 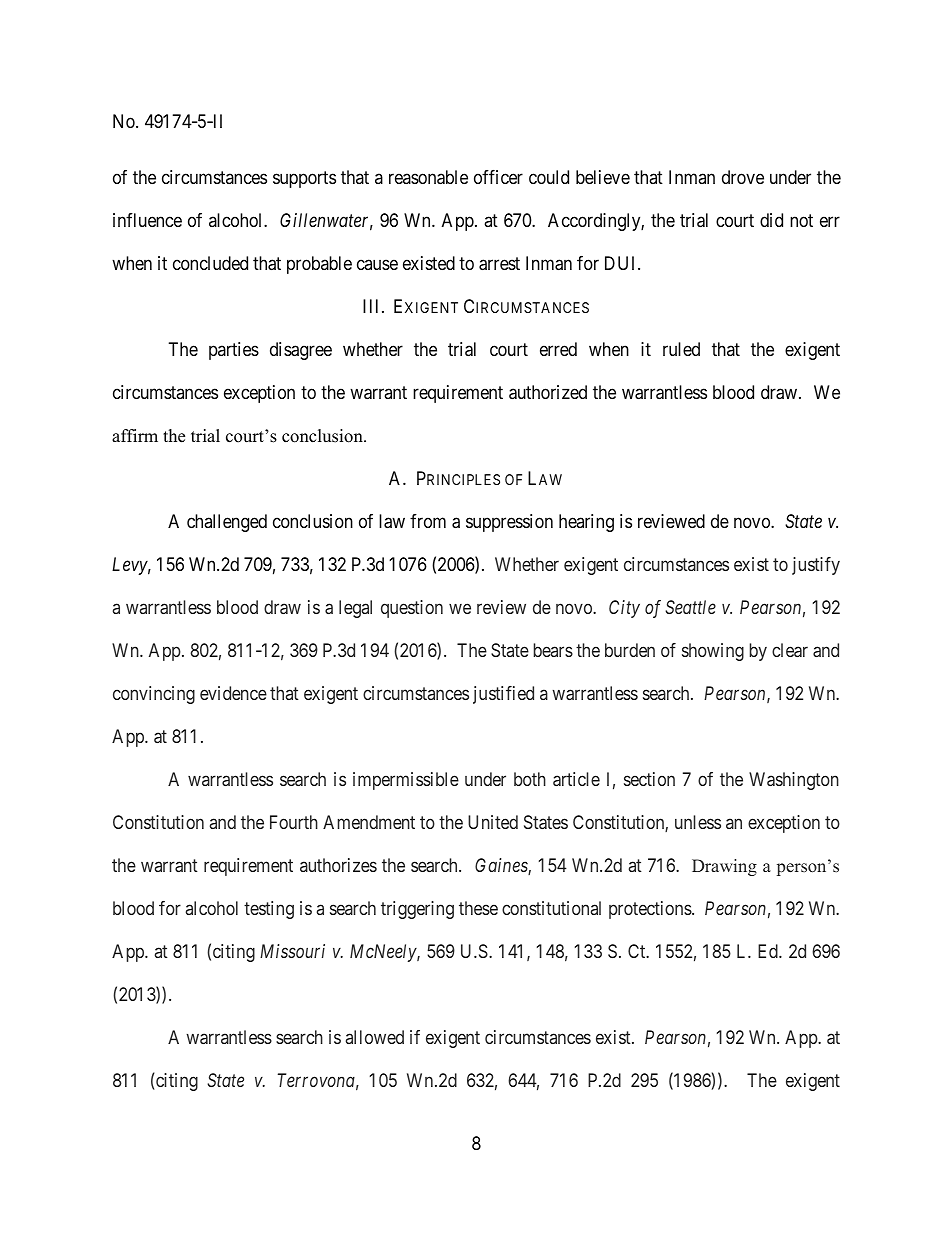 What do you see at coordinates (743, 177) in the screenshot?
I see `drove` at bounding box center [743, 177].
